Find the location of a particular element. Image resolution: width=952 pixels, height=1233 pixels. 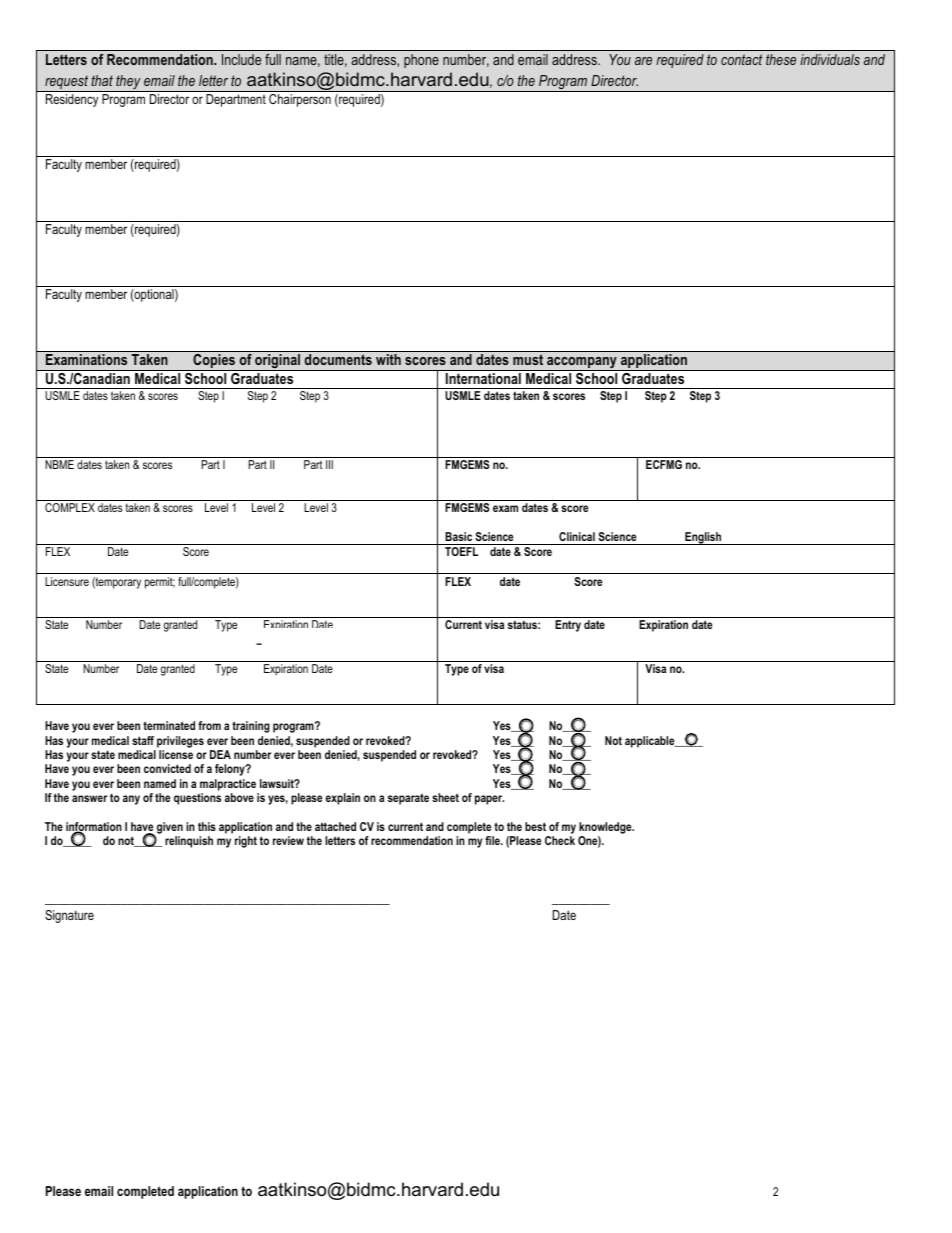

English is located at coordinates (703, 538).
